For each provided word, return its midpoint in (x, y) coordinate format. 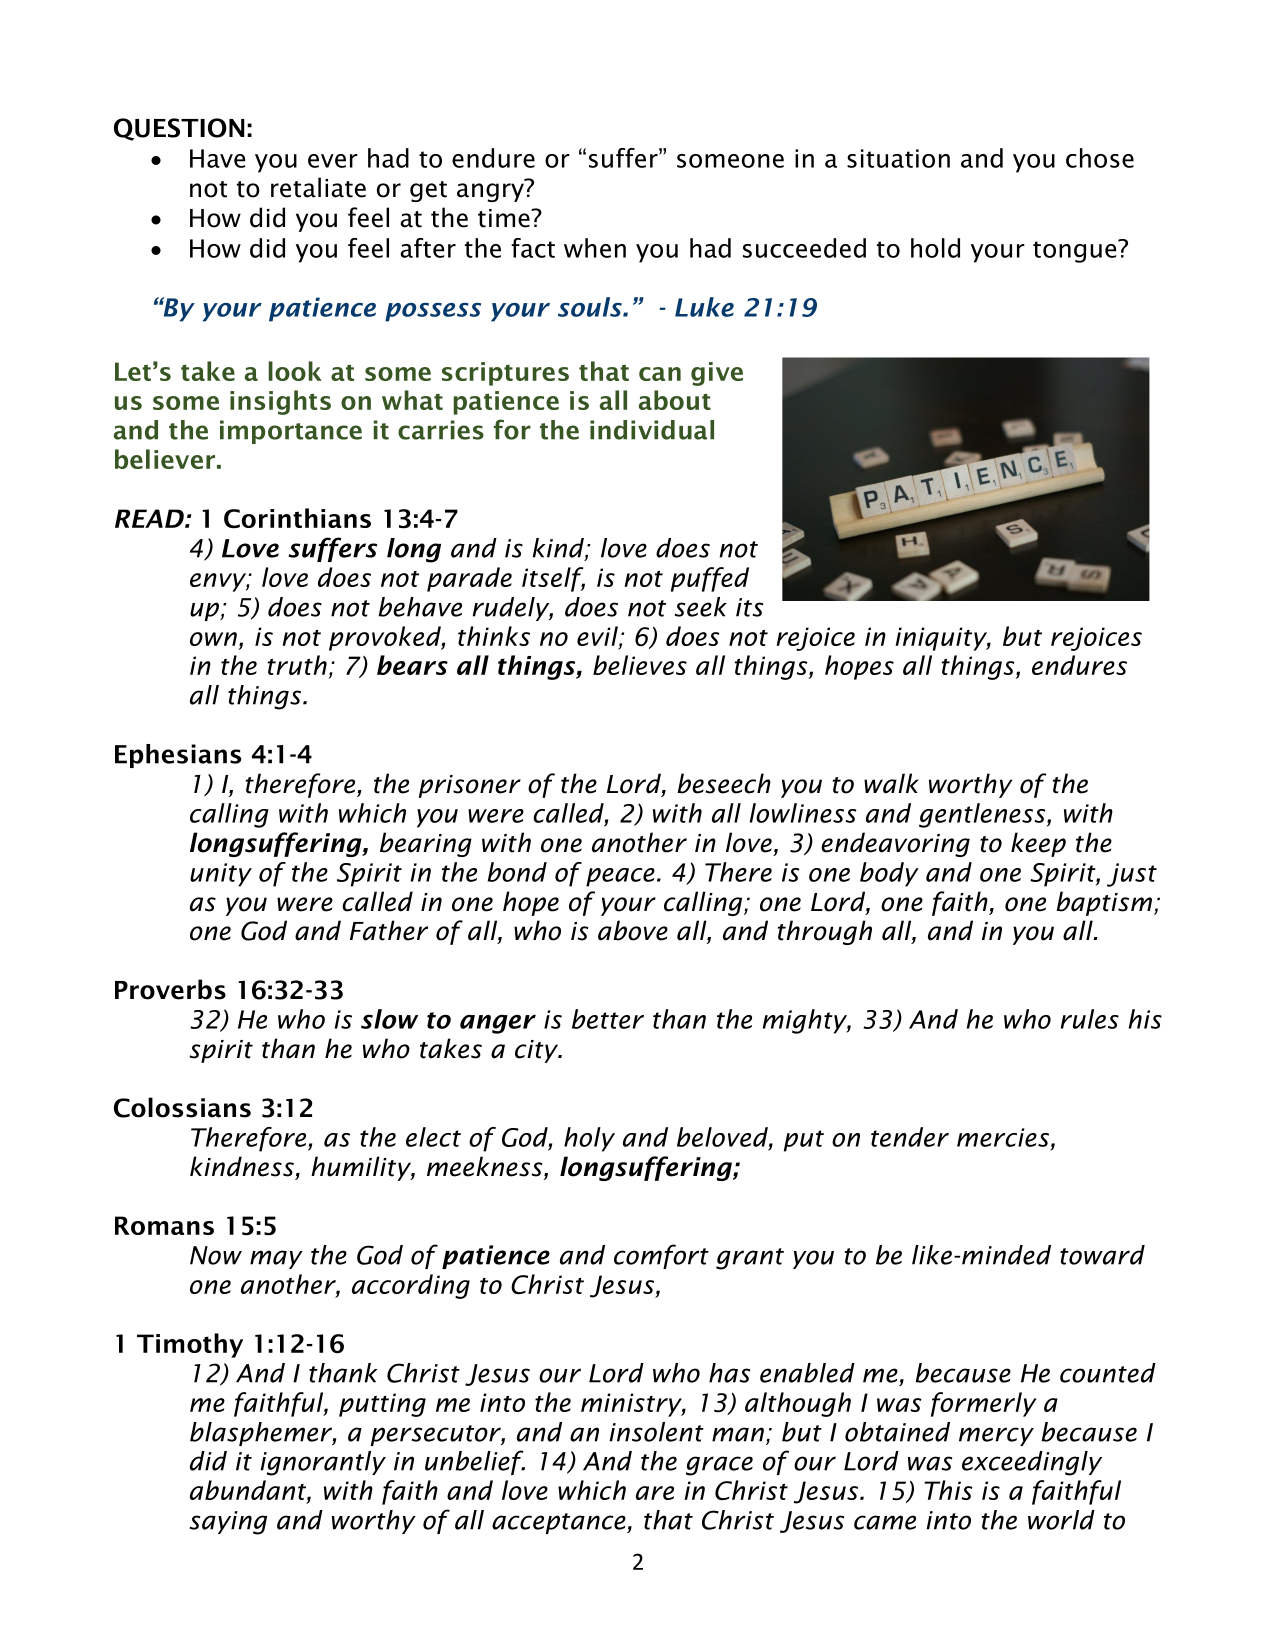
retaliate (318, 187)
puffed (710, 579)
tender (910, 1137)
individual (652, 430)
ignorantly (323, 1463)
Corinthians (297, 518)
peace (620, 877)
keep (1038, 844)
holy (589, 1139)
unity (221, 875)
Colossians (182, 1107)
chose (1100, 158)
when (595, 248)
